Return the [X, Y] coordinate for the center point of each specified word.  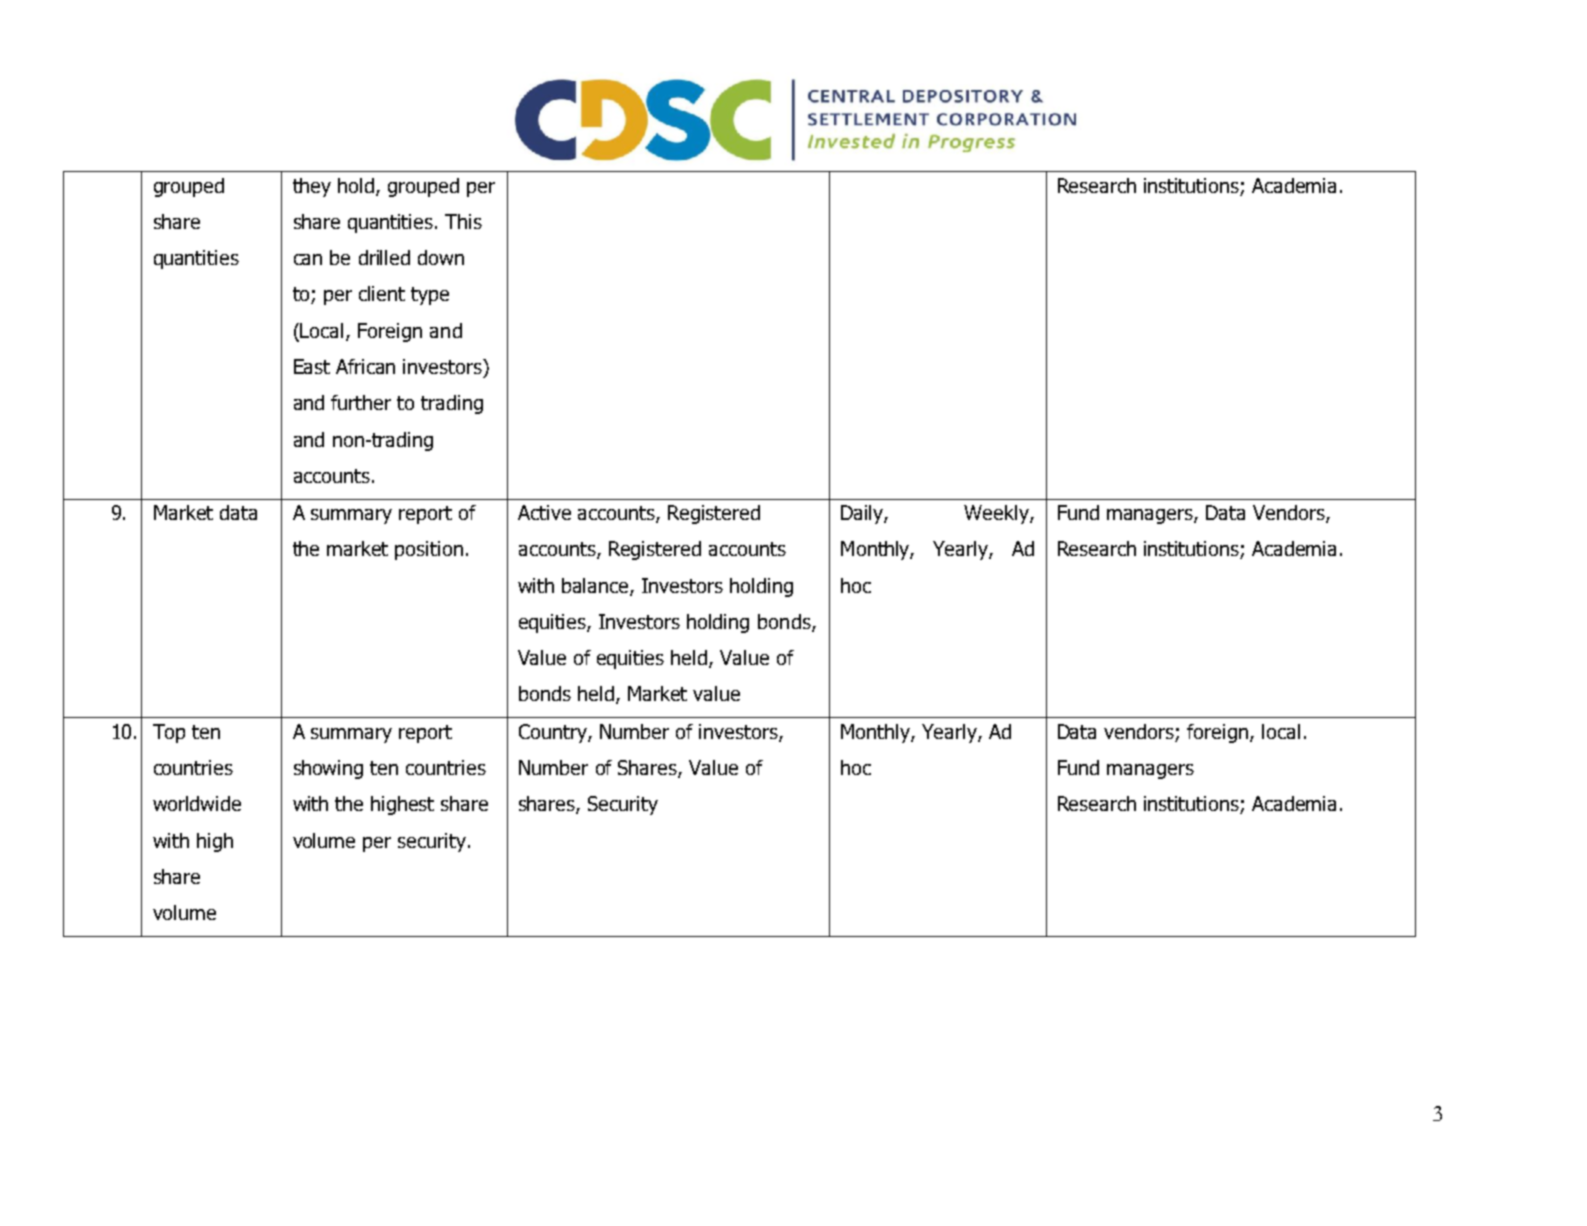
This [463, 221]
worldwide [197, 803]
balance [596, 586]
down [441, 257]
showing [328, 769]
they [312, 187]
